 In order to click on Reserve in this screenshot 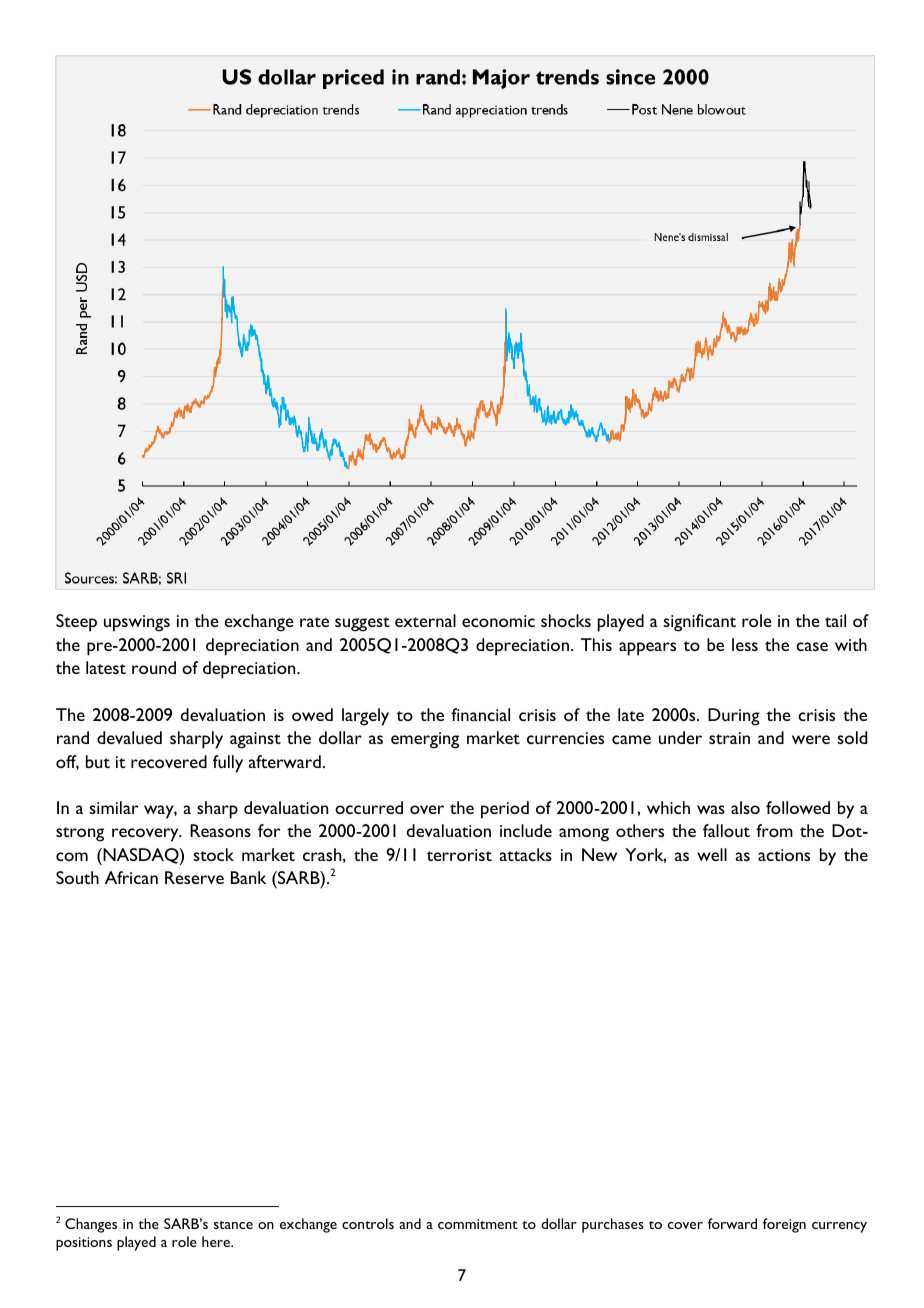, I will do `click(194, 877)`.
